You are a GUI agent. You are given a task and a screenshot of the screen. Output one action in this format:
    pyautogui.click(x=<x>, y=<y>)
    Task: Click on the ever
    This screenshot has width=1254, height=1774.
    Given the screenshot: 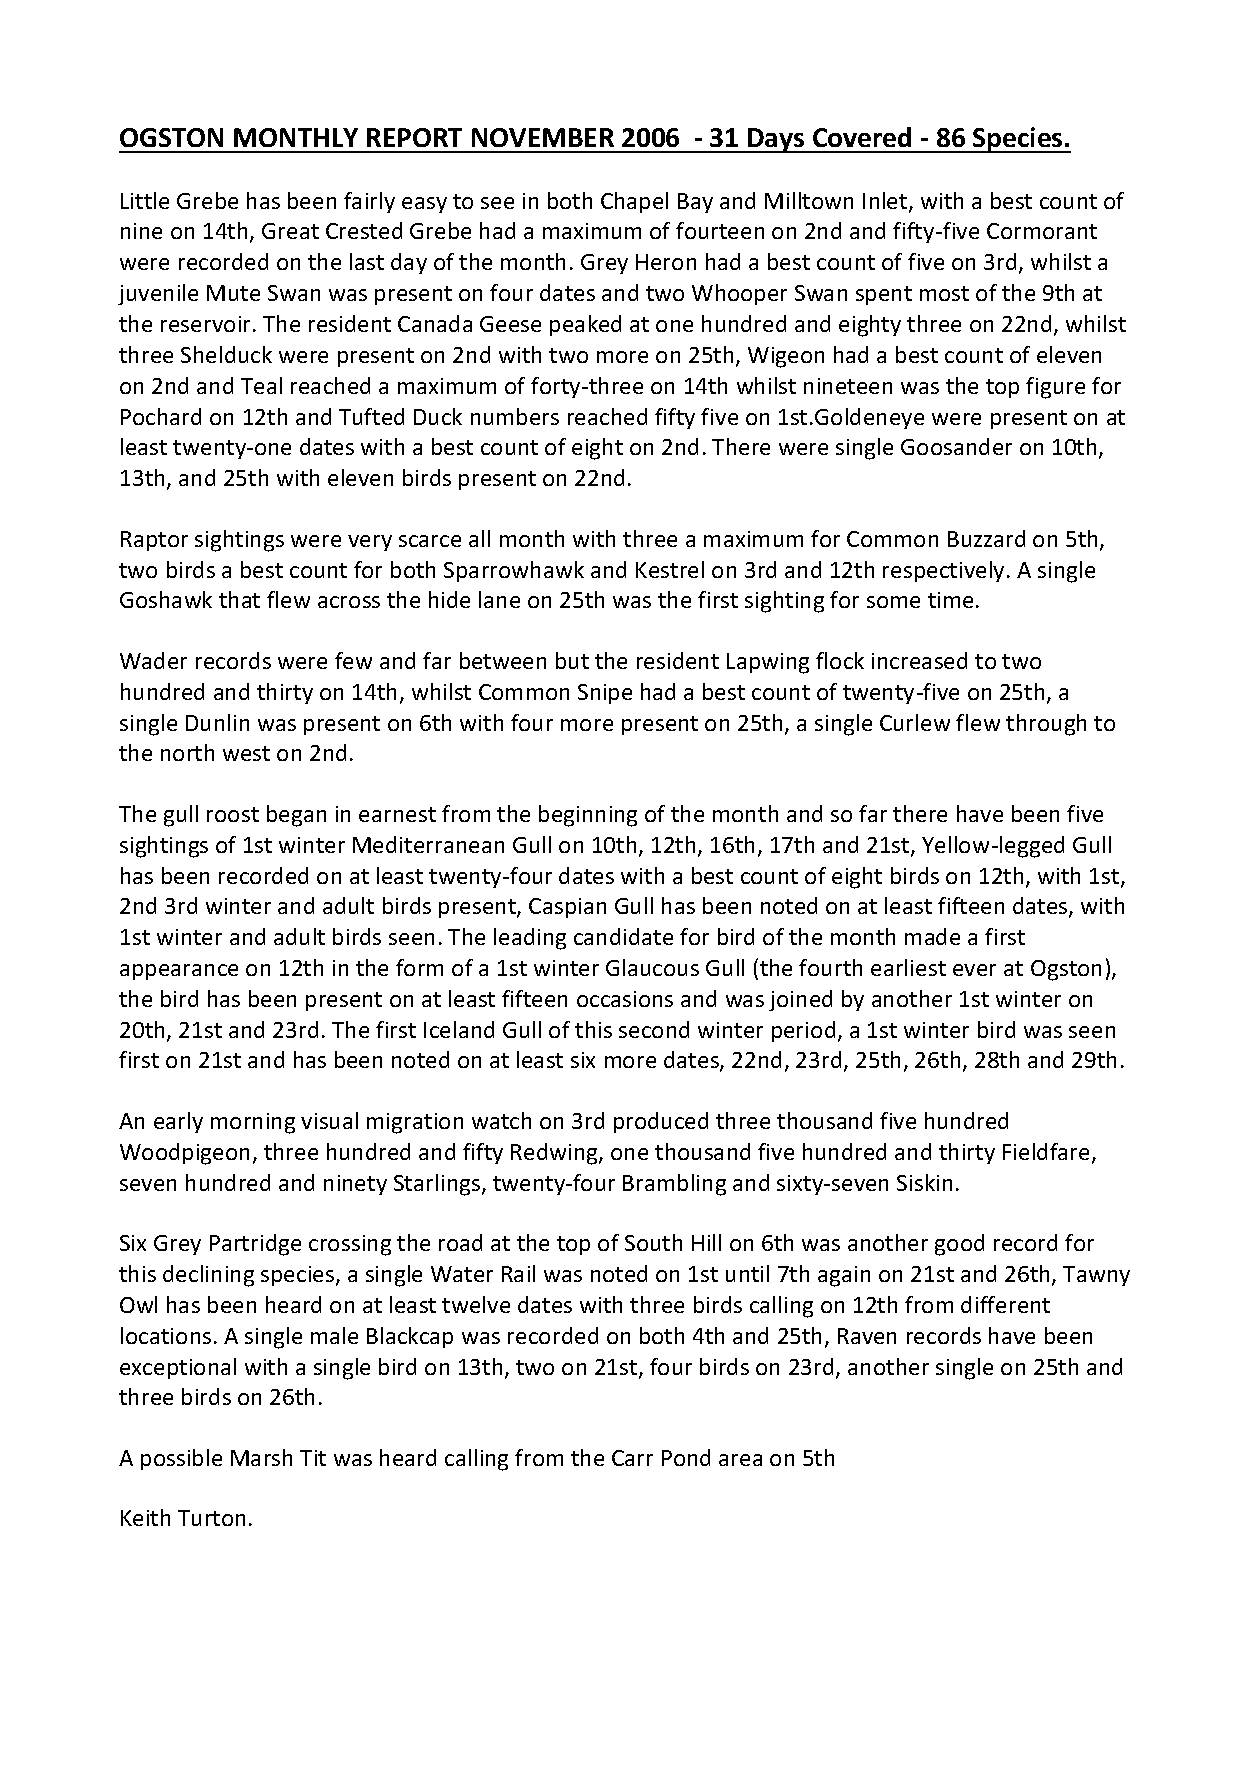 What is the action you would take?
    pyautogui.click(x=974, y=970)
